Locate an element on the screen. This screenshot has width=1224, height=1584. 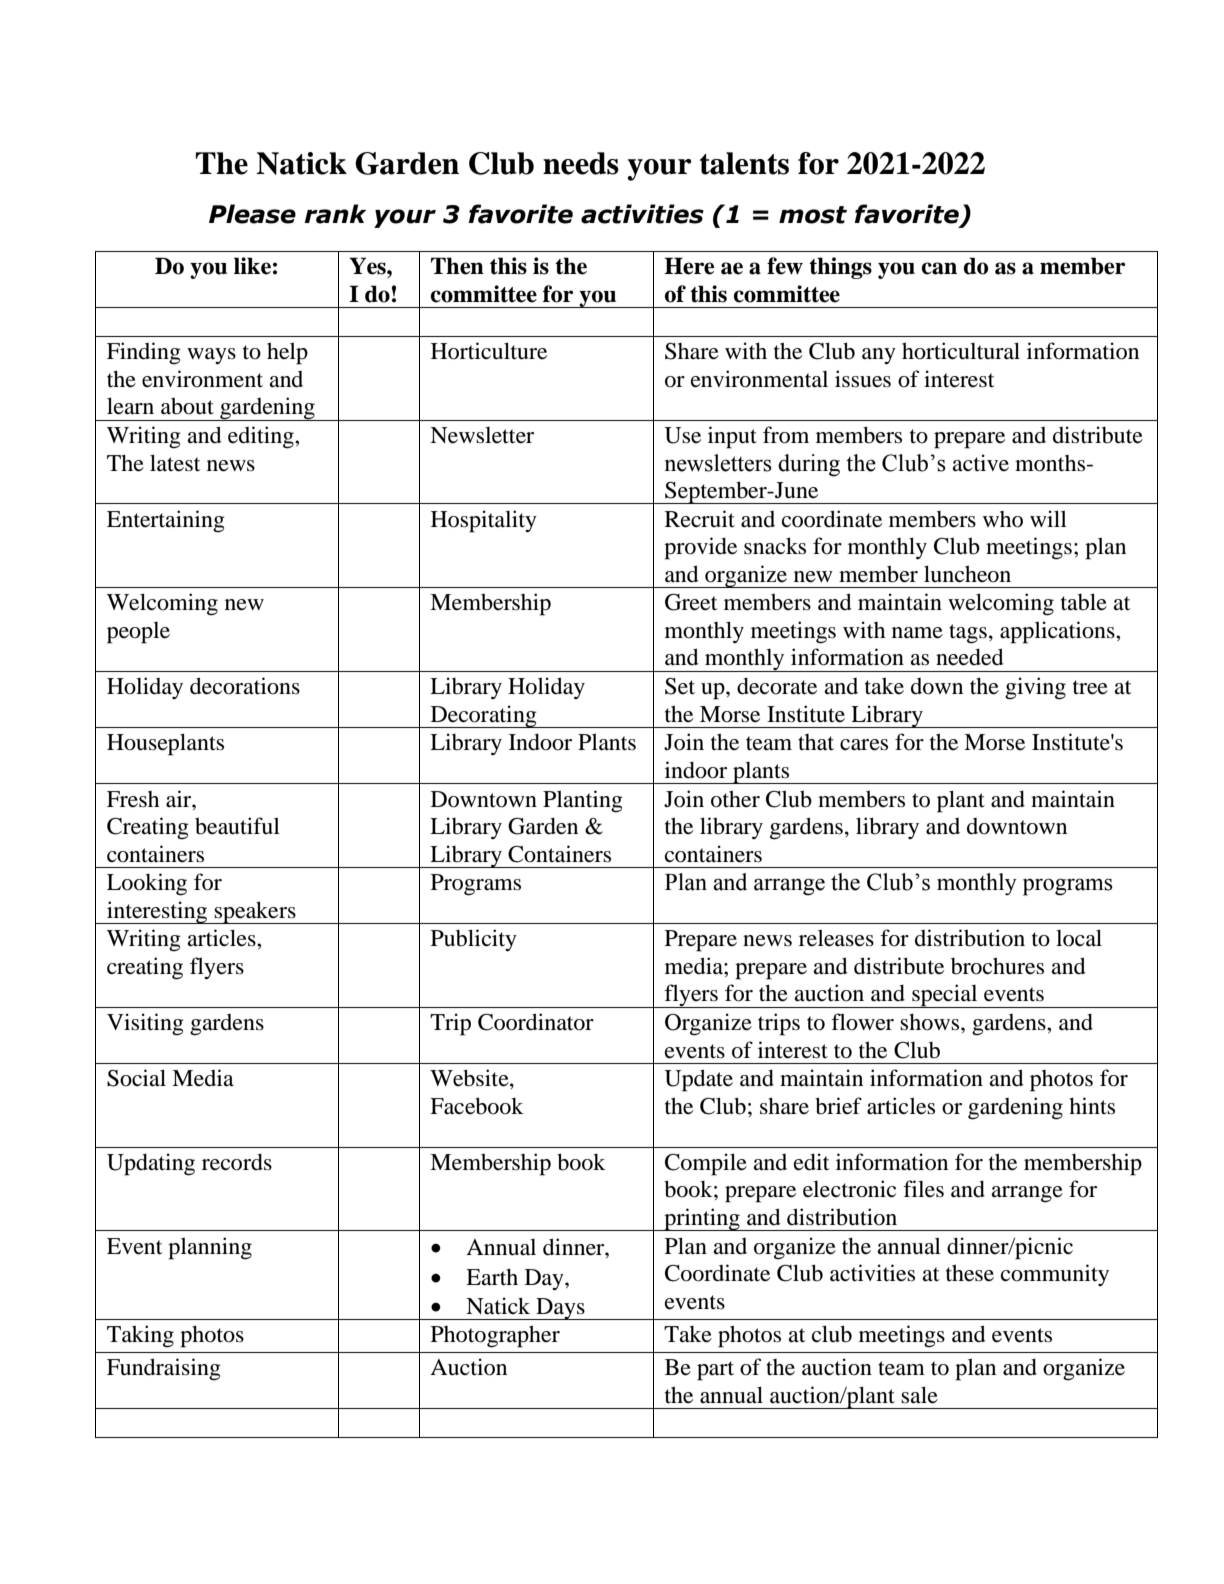
cares is located at coordinates (864, 745).
